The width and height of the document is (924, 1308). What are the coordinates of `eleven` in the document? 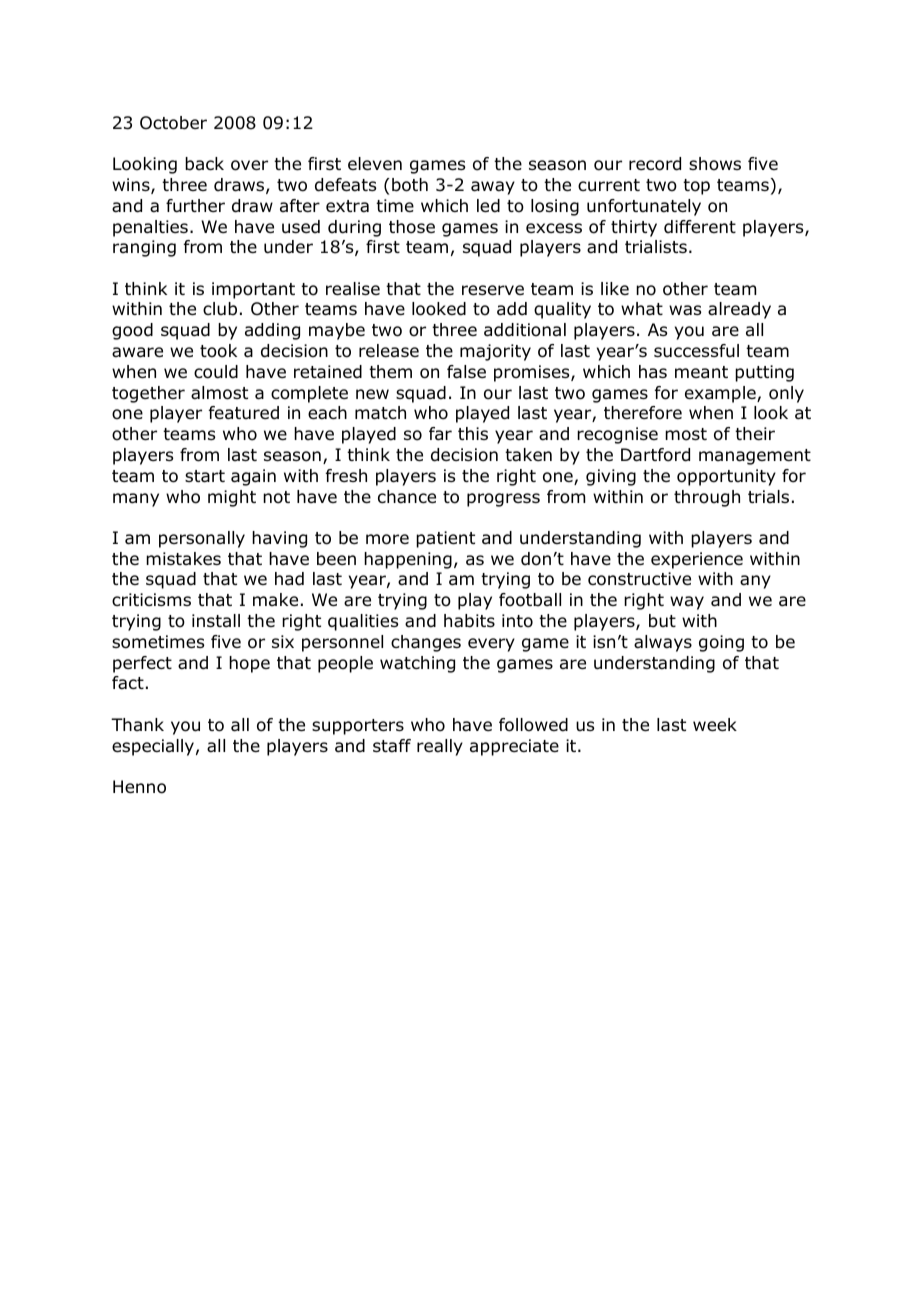 It's located at (375, 164).
